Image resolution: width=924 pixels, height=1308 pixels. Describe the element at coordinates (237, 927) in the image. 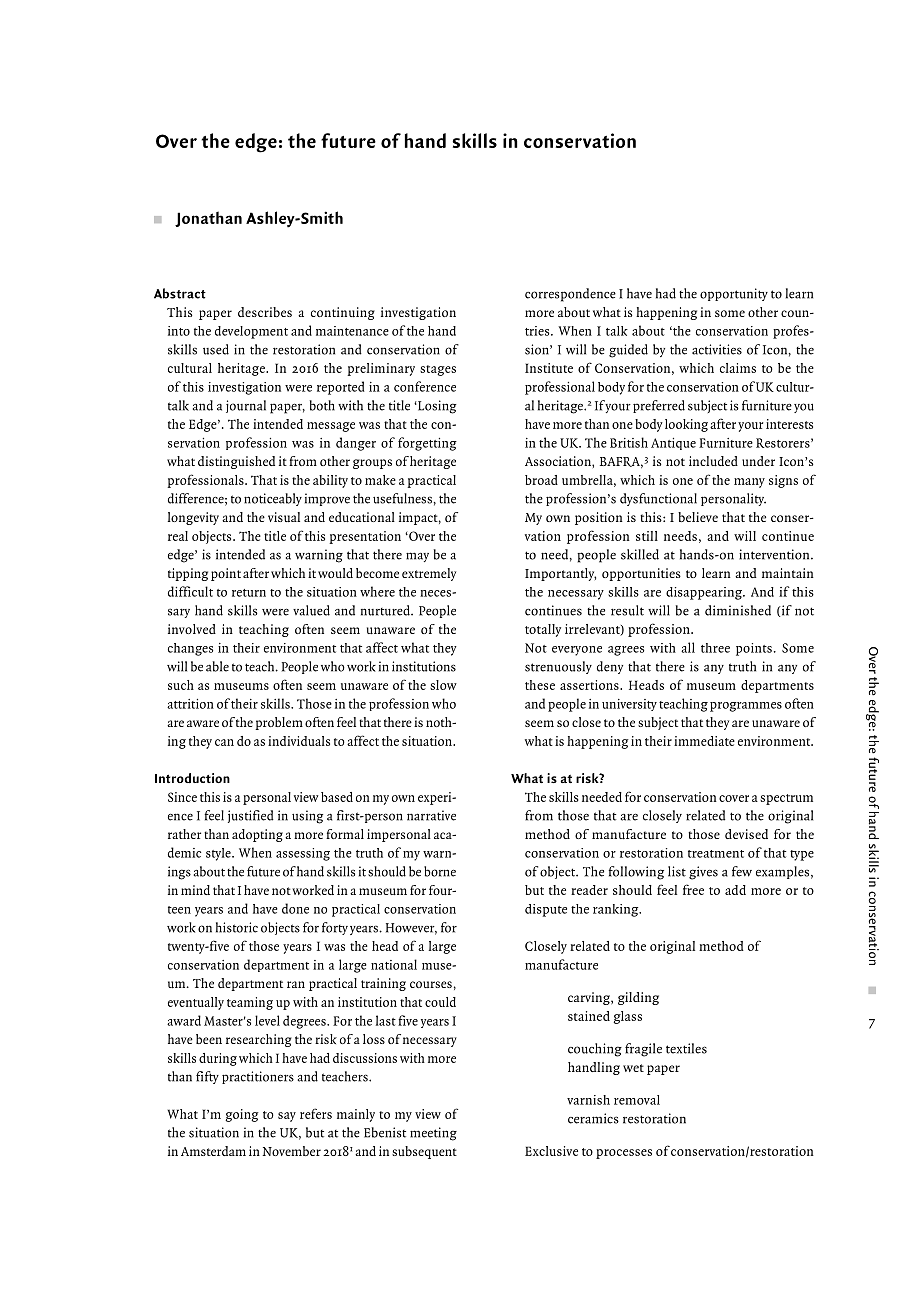

I see `historic` at that location.
